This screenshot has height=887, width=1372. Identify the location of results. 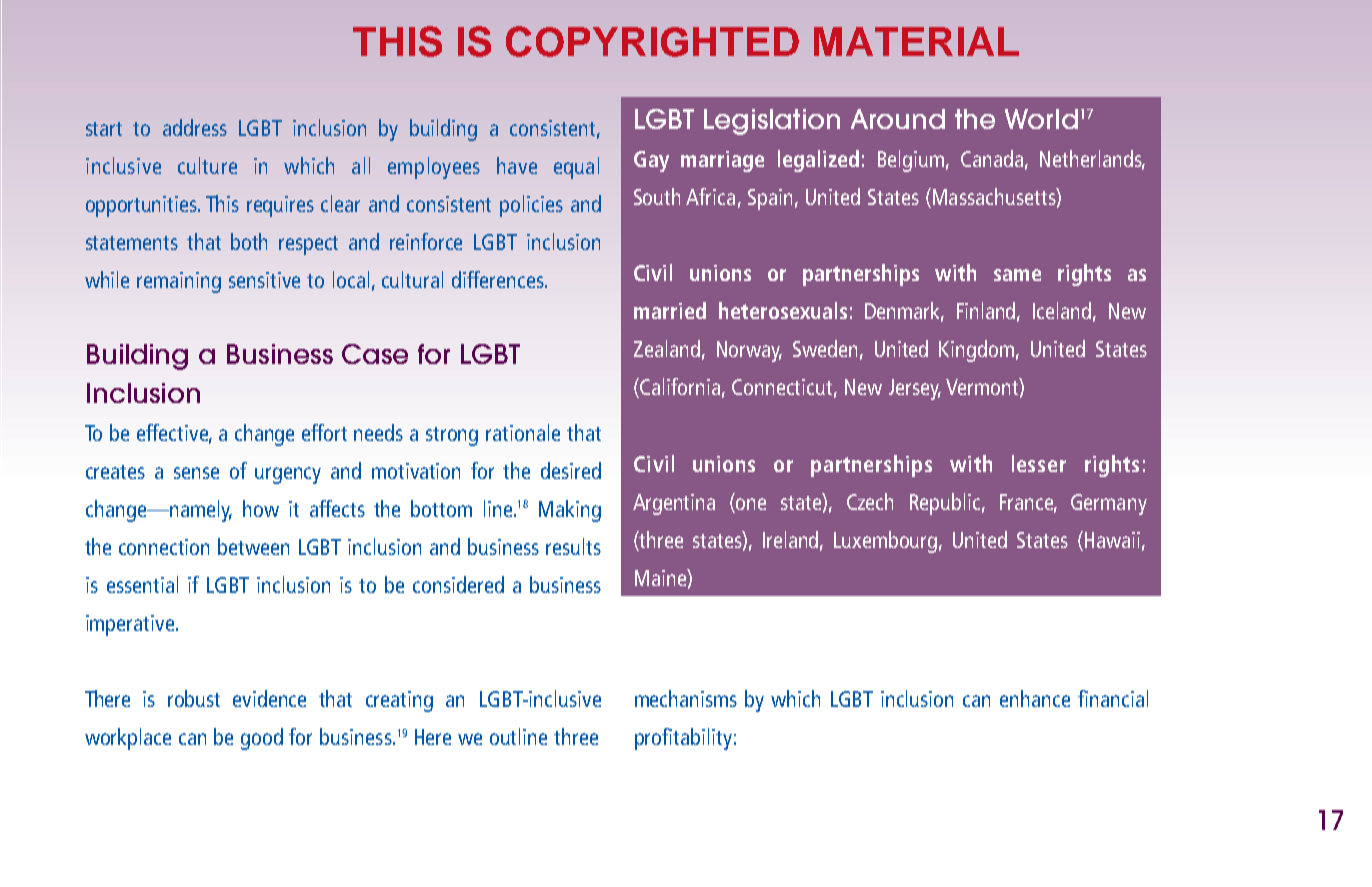
(573, 546).
